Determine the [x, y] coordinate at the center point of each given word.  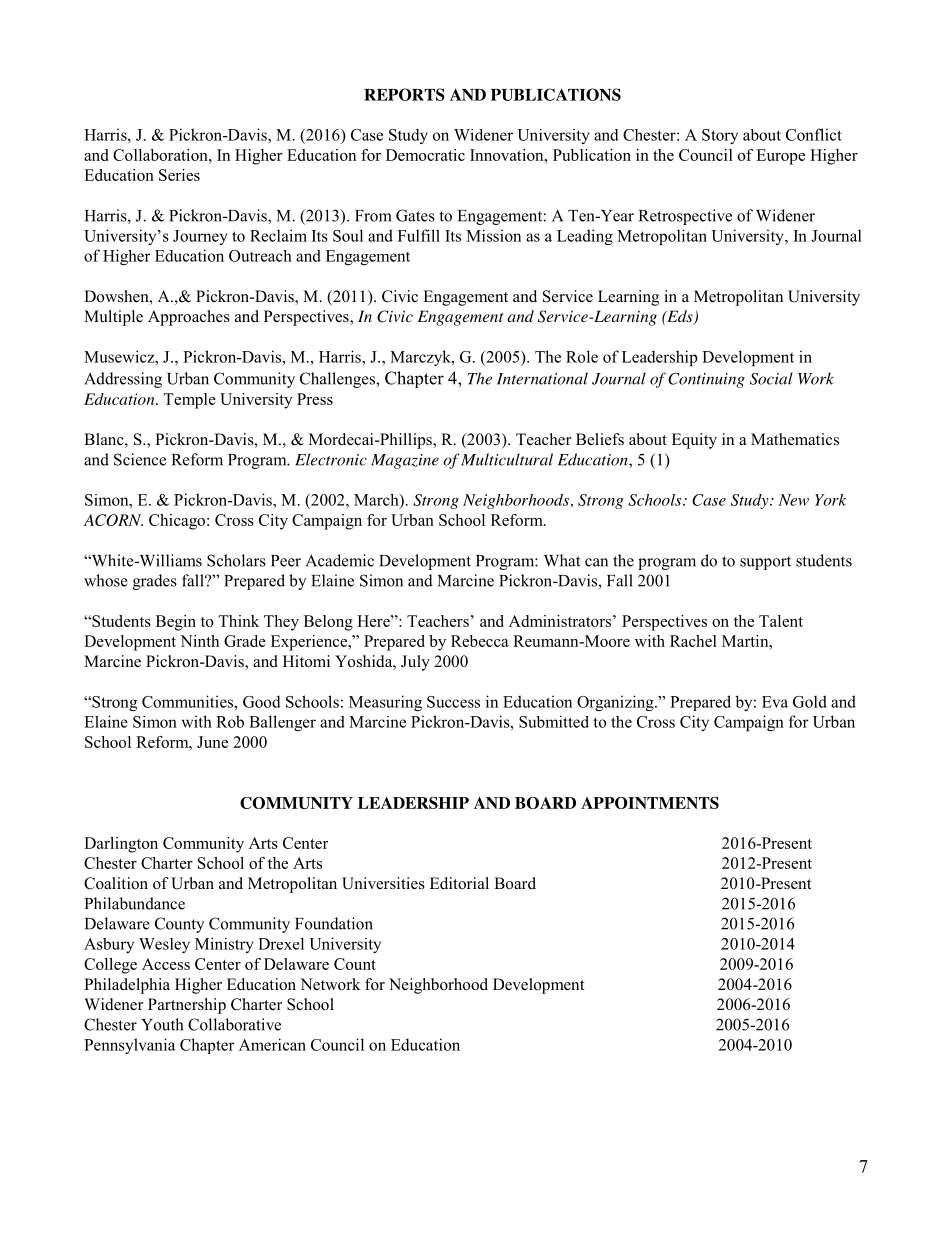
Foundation [334, 923]
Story [720, 136]
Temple [189, 401]
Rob [230, 721]
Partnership [187, 1006]
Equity [694, 441]
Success [453, 702]
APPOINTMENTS [650, 803]
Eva [775, 702]
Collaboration [161, 155]
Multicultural [507, 459]
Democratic [425, 155]
